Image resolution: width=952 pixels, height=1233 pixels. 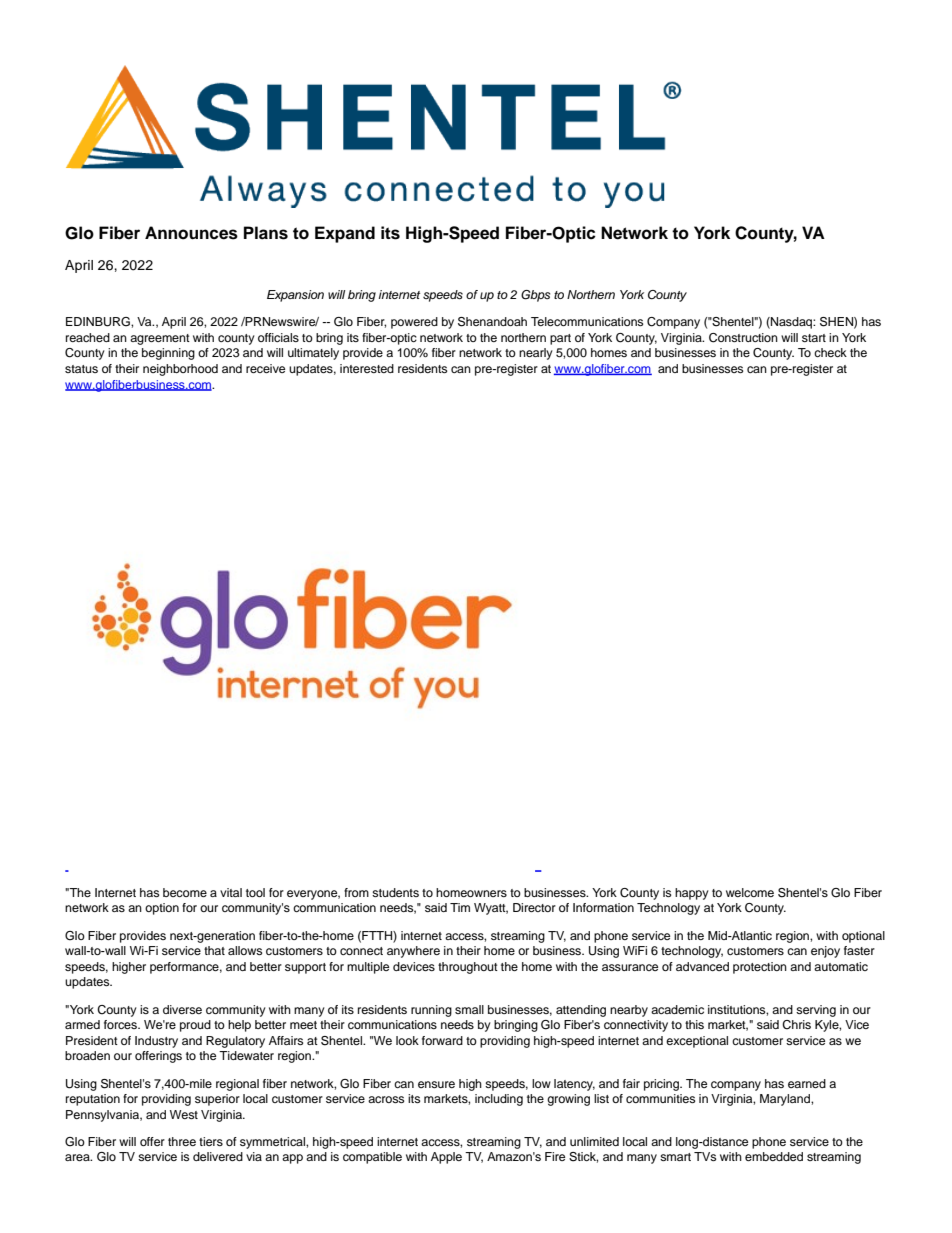 I want to click on Construction, so click(x=743, y=338).
